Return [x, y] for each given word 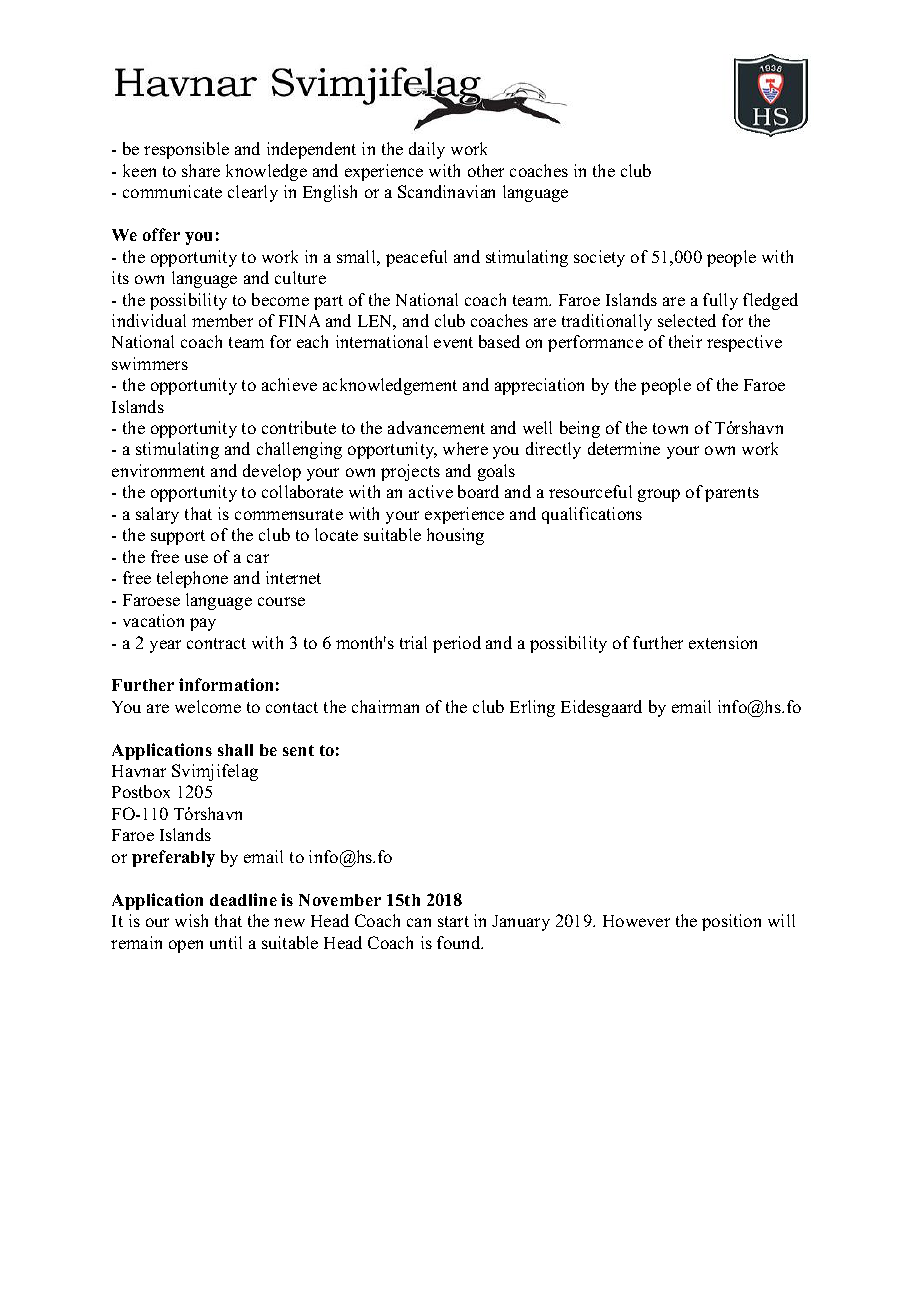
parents [732, 494]
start [453, 921]
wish [191, 920]
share [201, 170]
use [196, 558]
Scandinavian [446, 191]
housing [455, 536]
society [599, 258]
